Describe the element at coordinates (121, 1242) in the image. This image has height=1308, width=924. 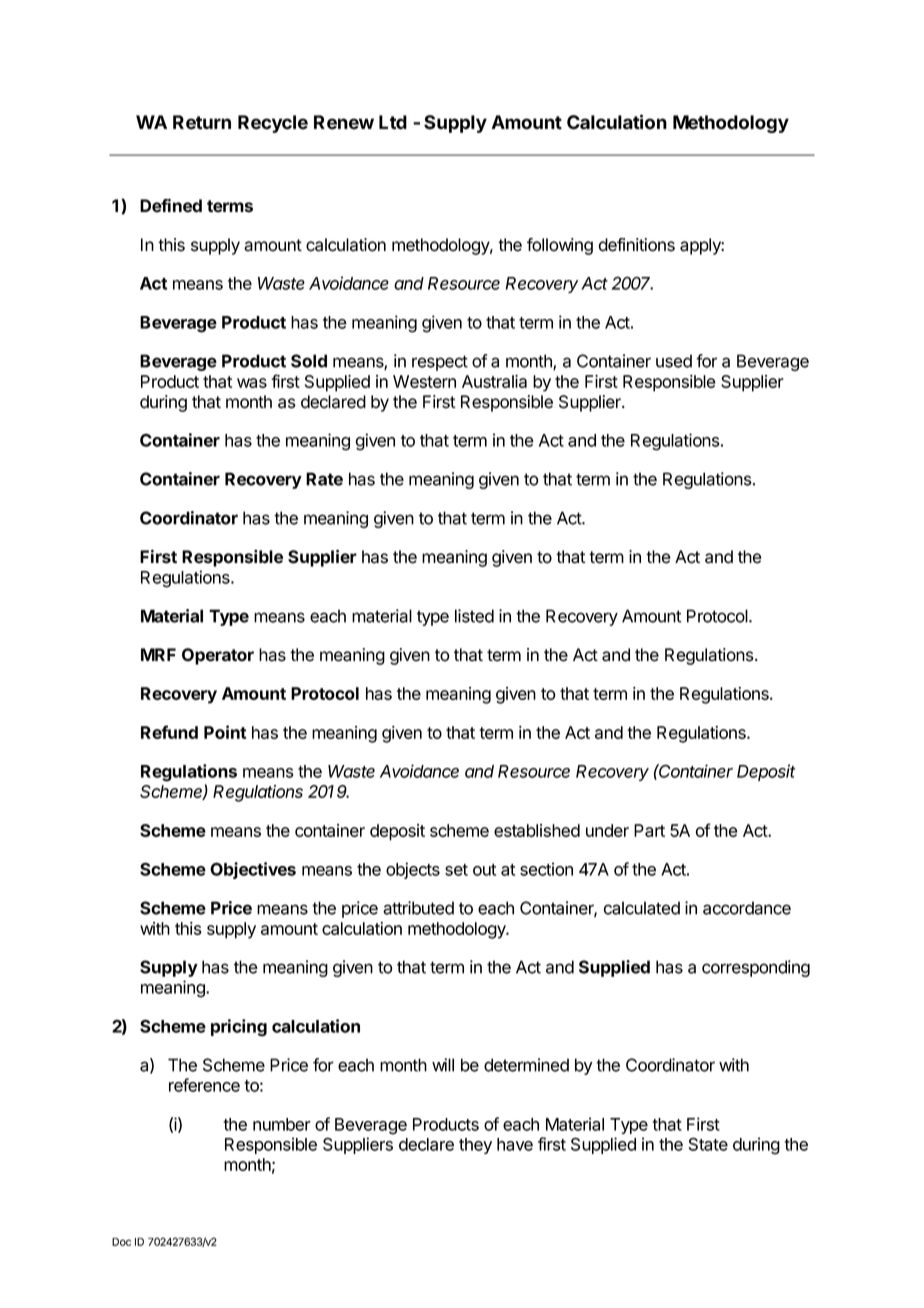
I see `Doc` at that location.
